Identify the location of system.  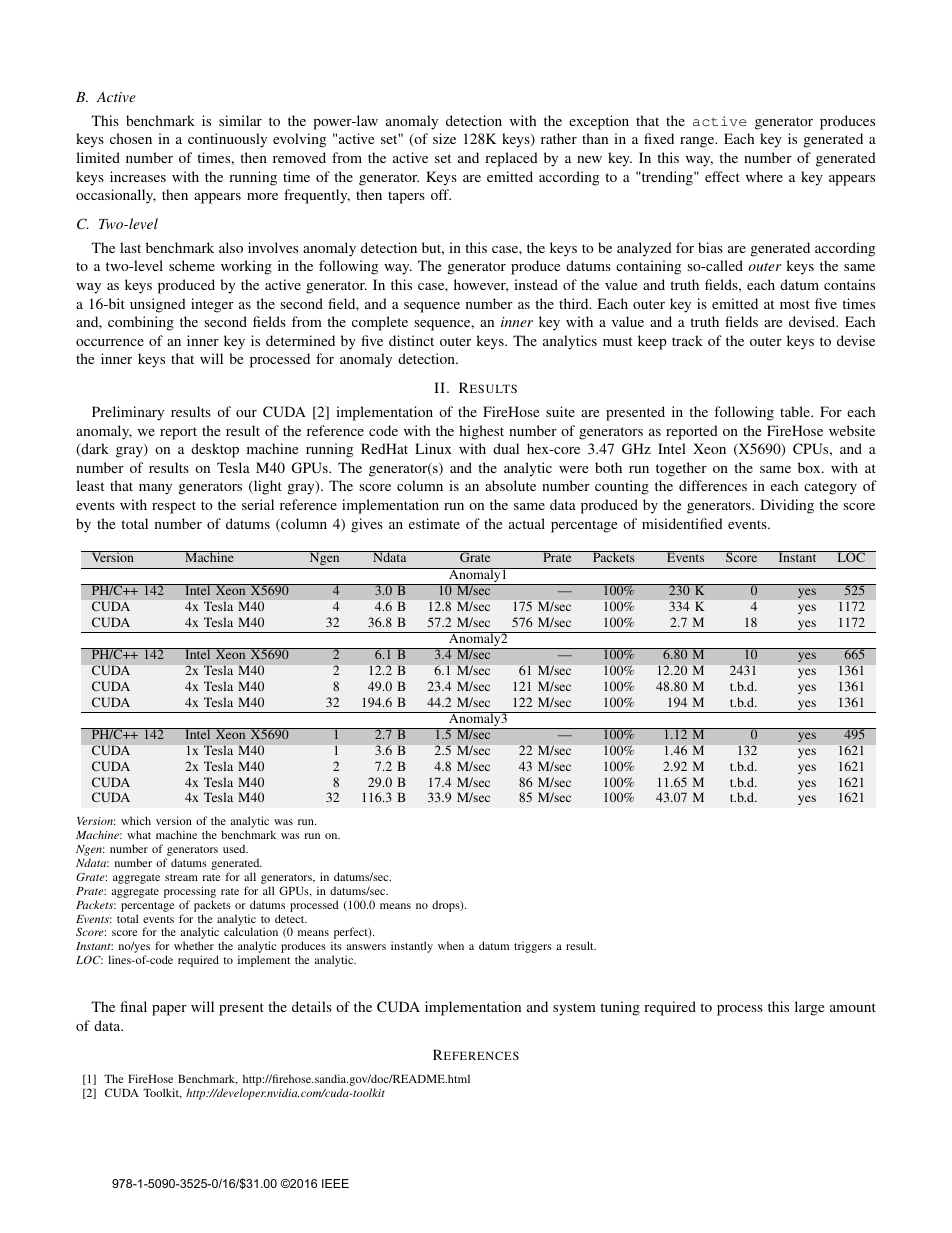
(574, 1009).
